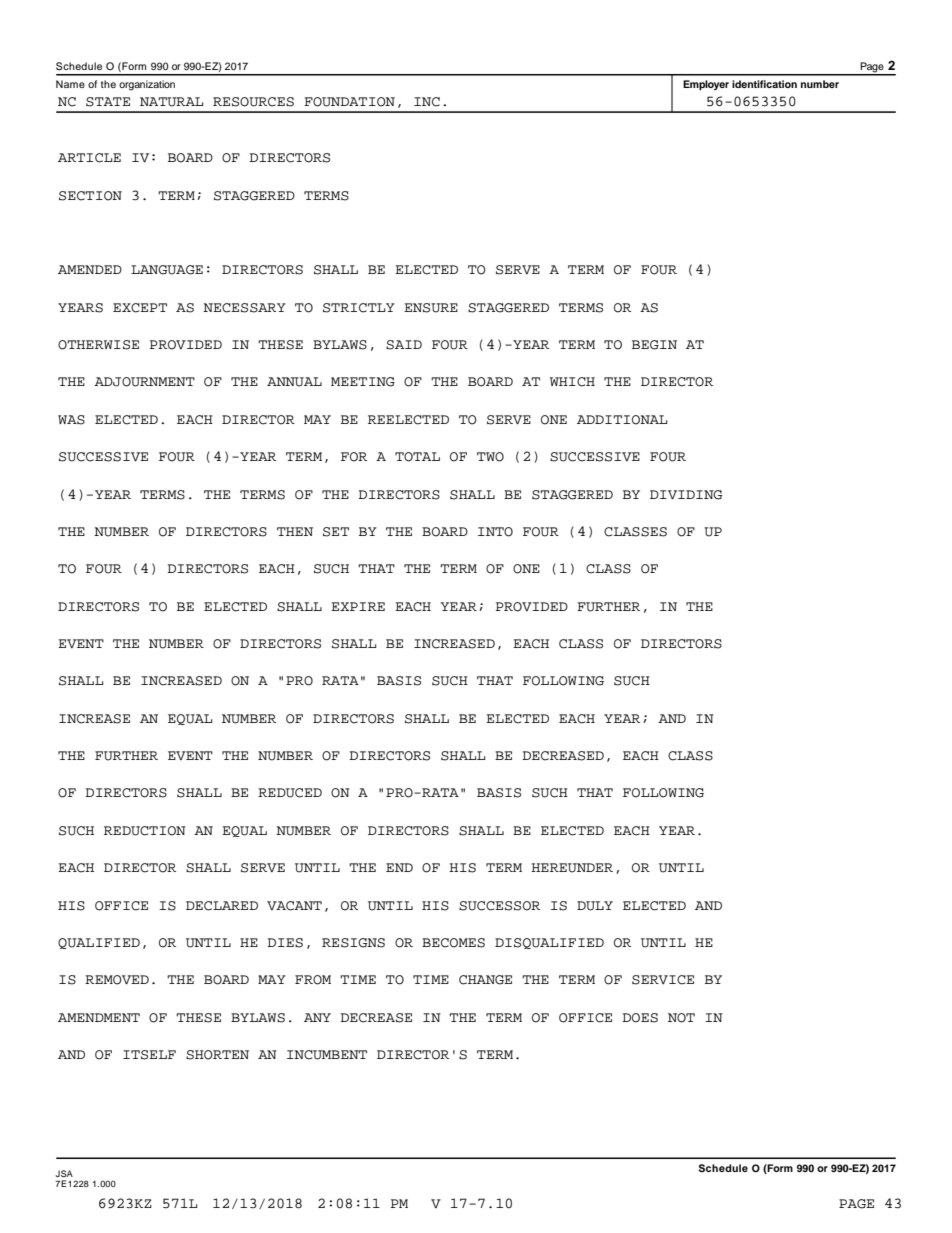 This screenshot has width=952, height=1233. I want to click on INCUMBENT, so click(327, 1055).
